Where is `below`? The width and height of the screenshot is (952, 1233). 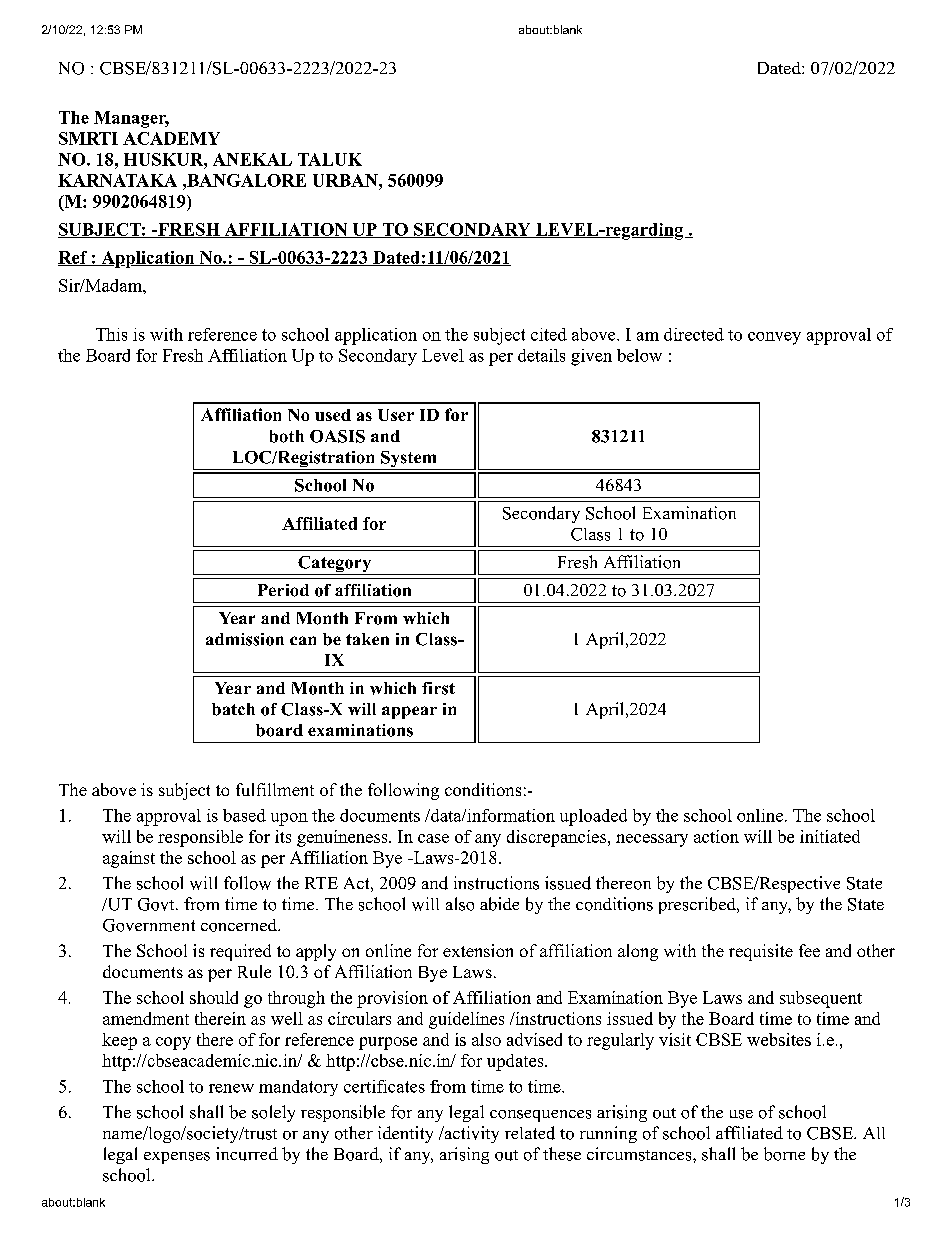 below is located at coordinates (639, 355).
